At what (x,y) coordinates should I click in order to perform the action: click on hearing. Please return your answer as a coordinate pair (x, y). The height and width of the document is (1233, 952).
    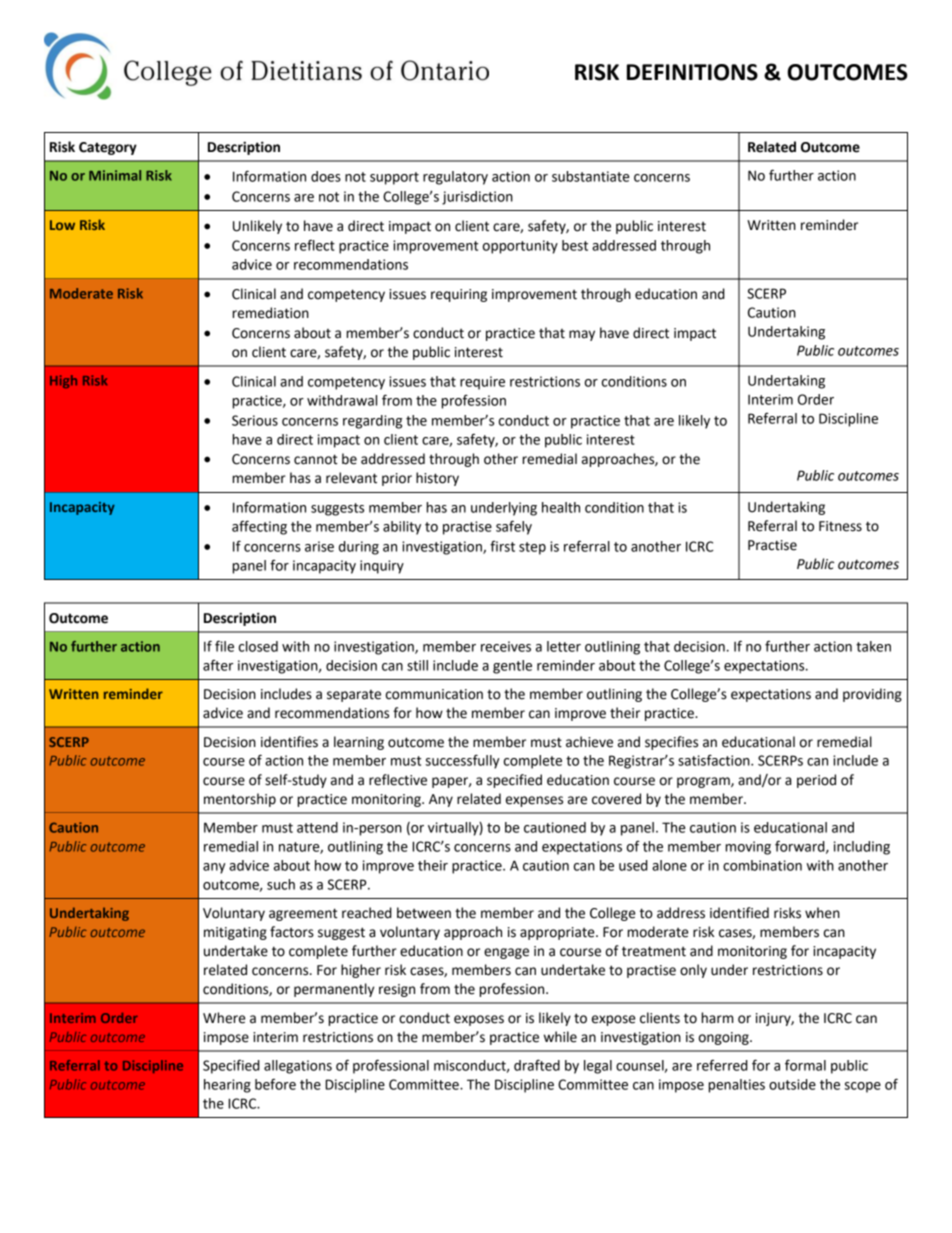
    Looking at the image, I should click on (227, 1086).
